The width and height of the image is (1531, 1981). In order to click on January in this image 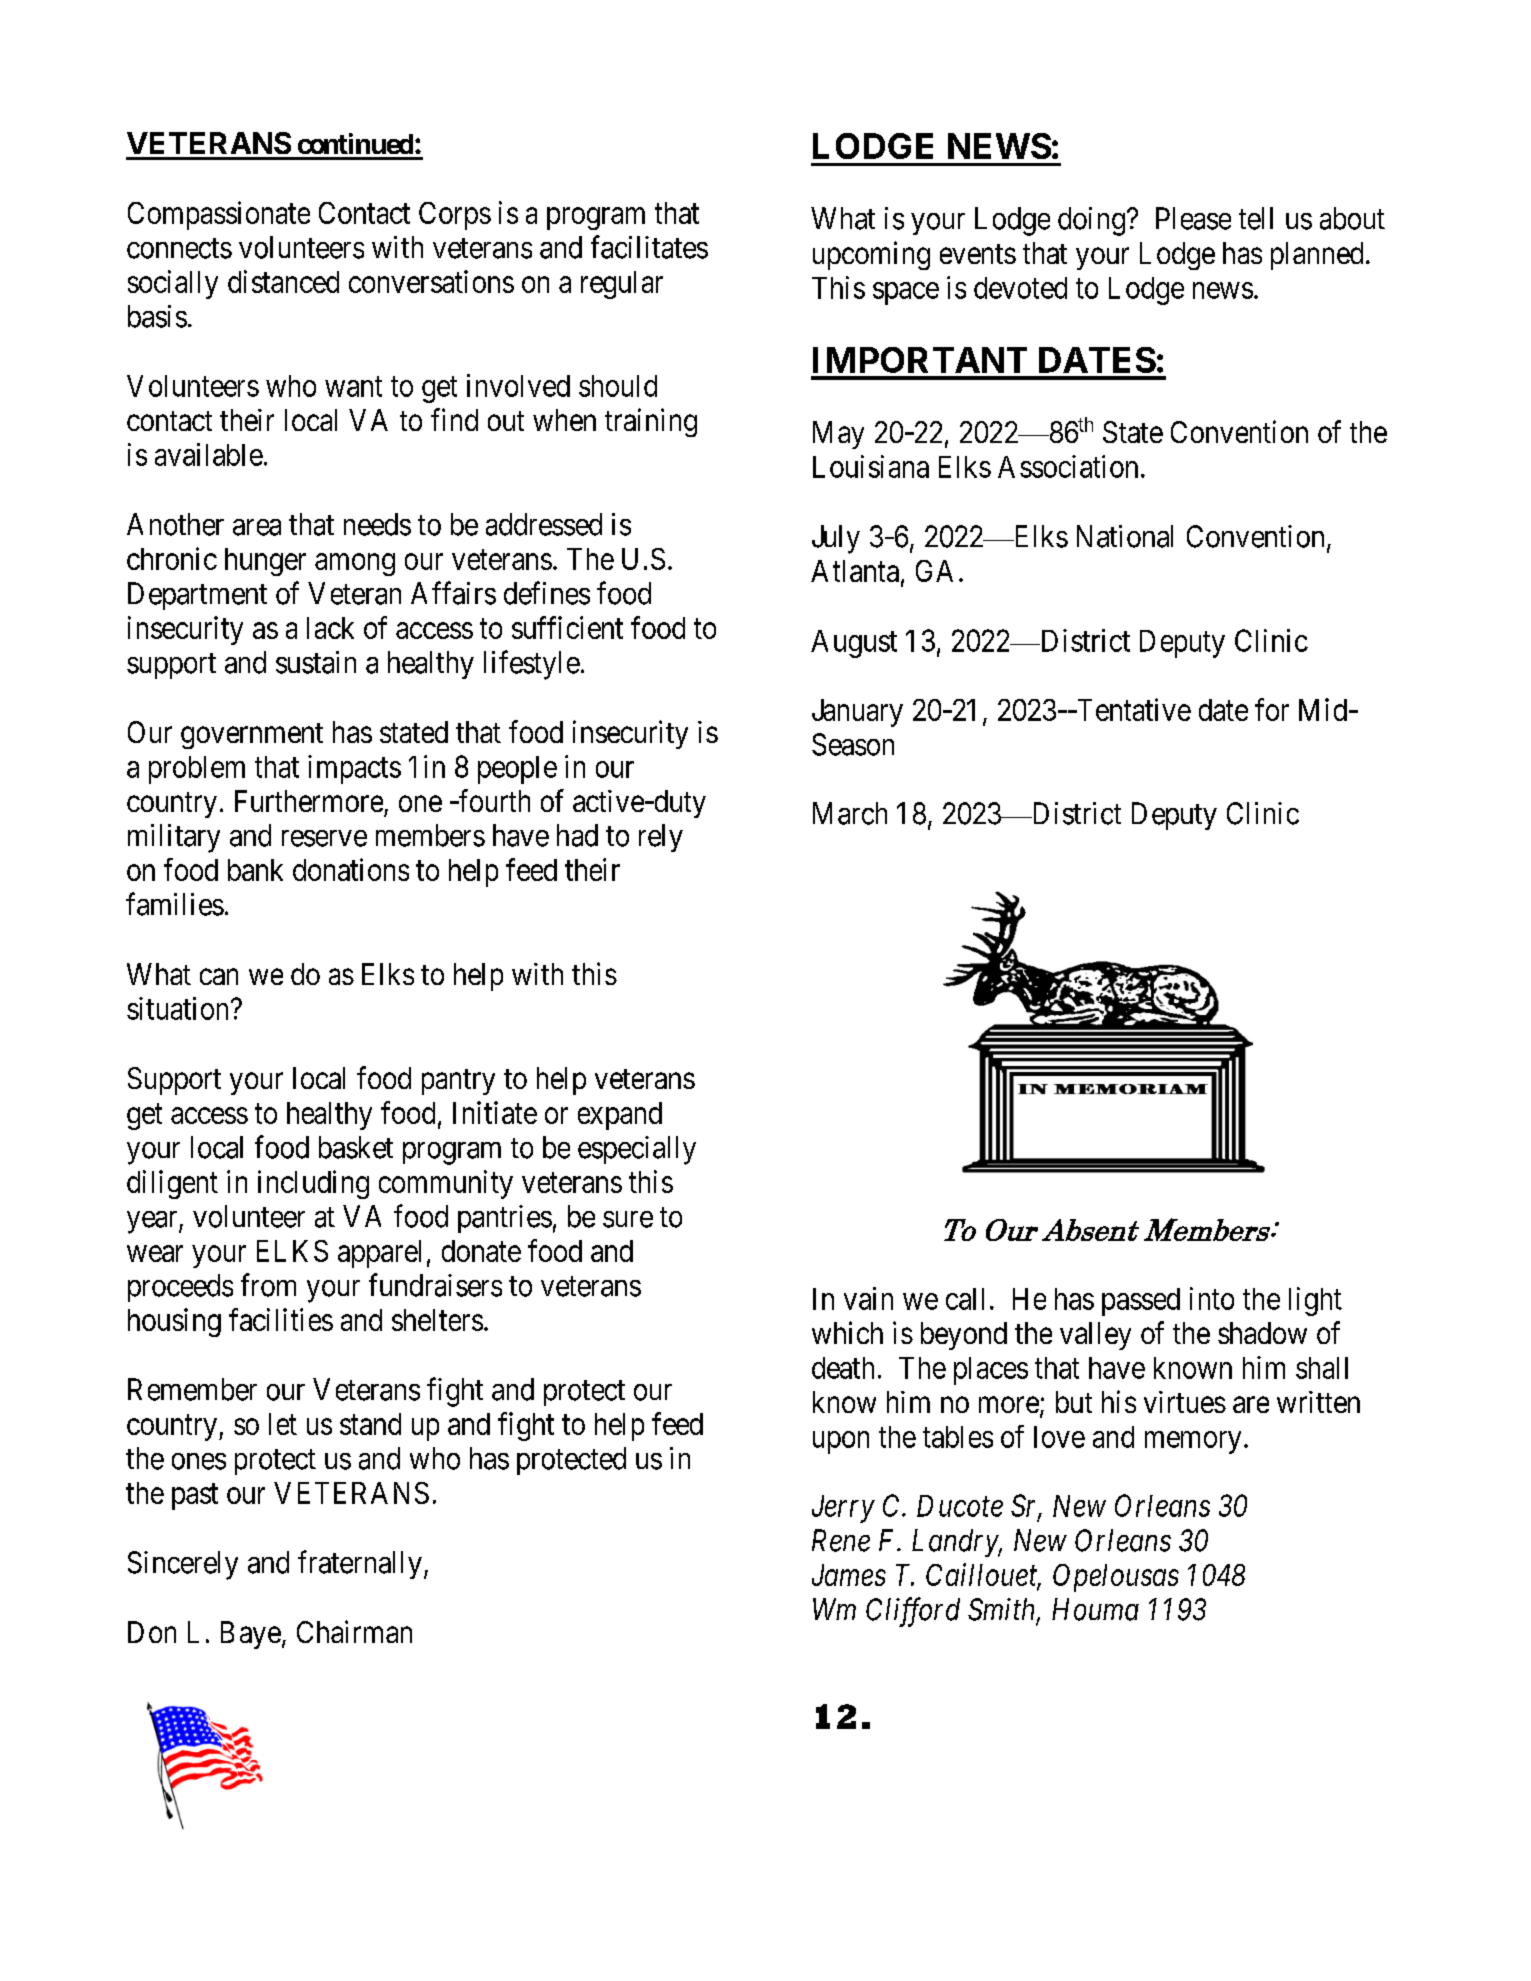, I will do `click(857, 713)`.
